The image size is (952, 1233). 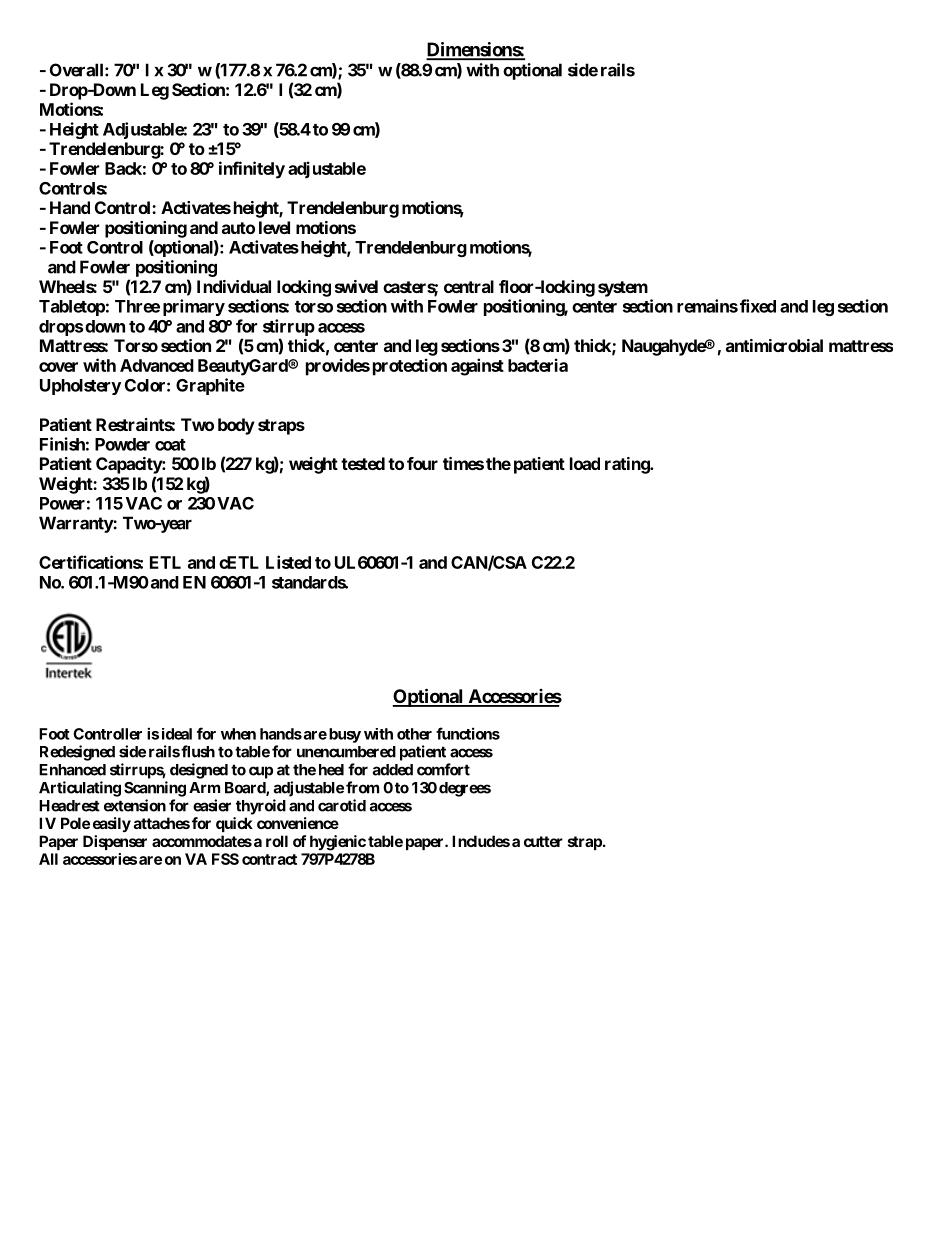 I want to click on four, so click(x=422, y=463).
